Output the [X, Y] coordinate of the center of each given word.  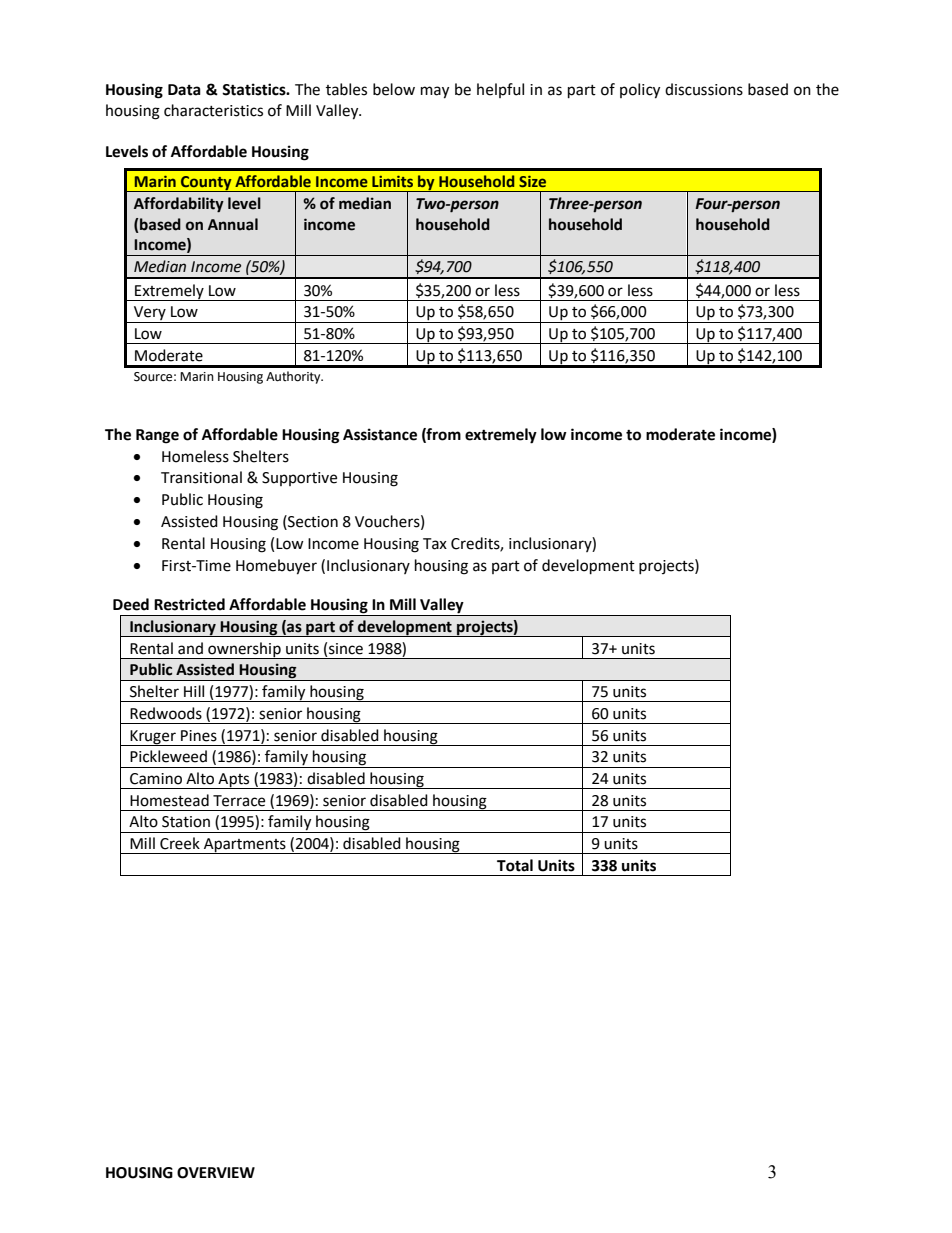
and [190, 648]
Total [515, 865]
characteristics [213, 110]
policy [640, 91]
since [346, 649]
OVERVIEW [216, 1173]
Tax [435, 544]
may [435, 92]
